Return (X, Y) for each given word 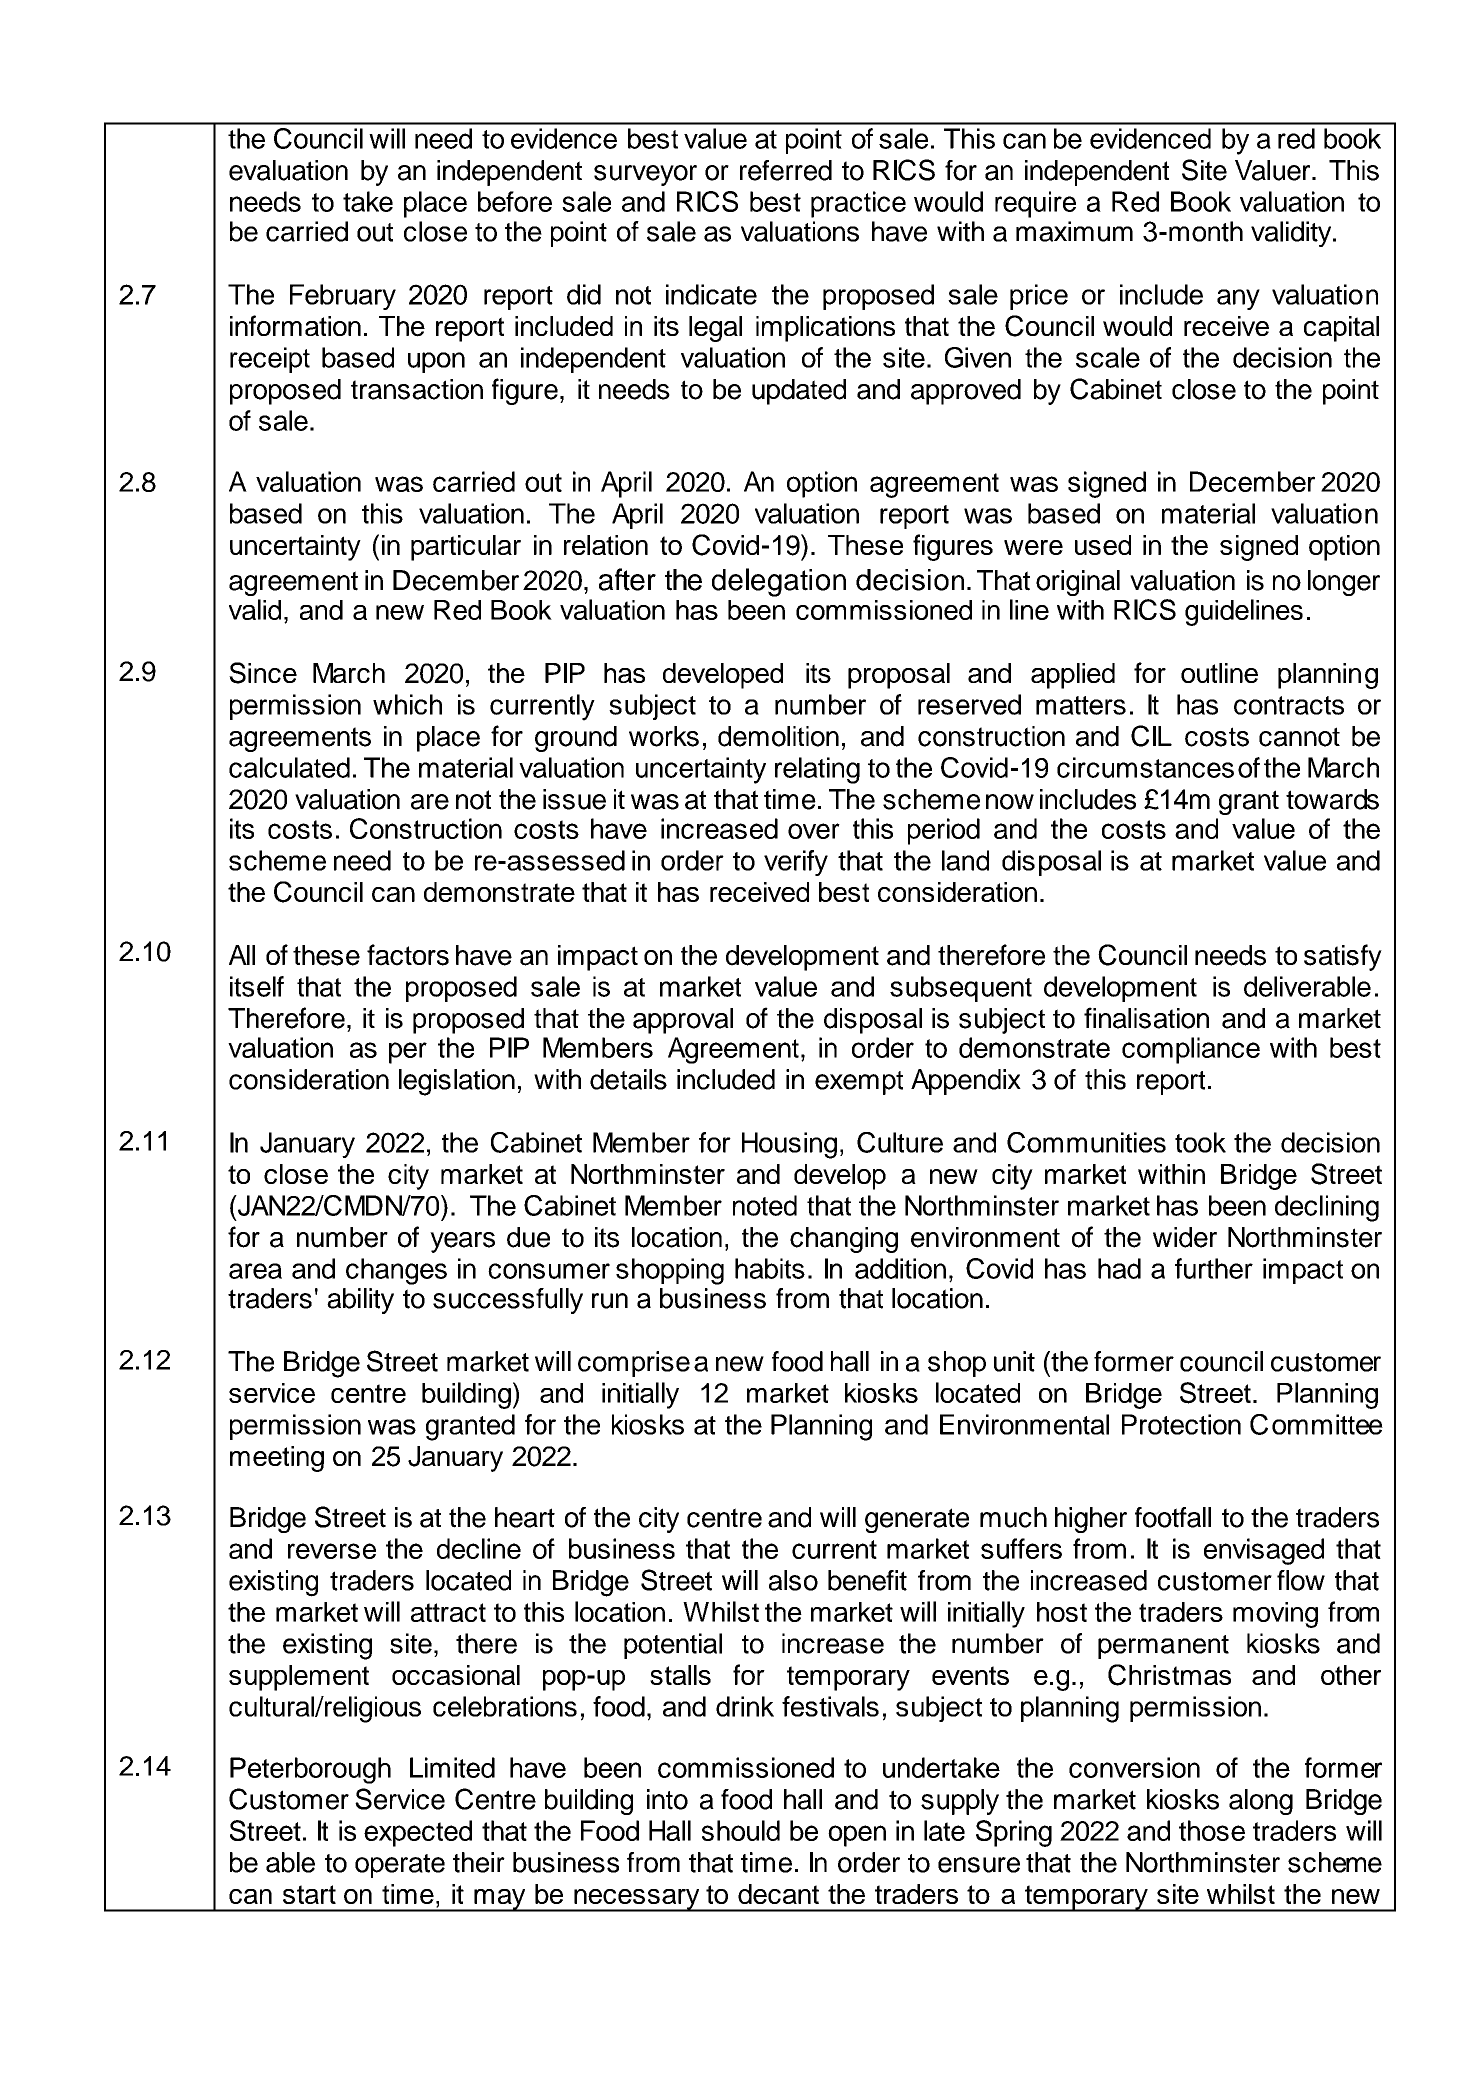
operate (400, 1866)
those (1212, 1830)
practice (858, 204)
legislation (457, 1082)
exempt (859, 1083)
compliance (1191, 1050)
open (857, 1836)
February (343, 297)
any (1238, 299)
